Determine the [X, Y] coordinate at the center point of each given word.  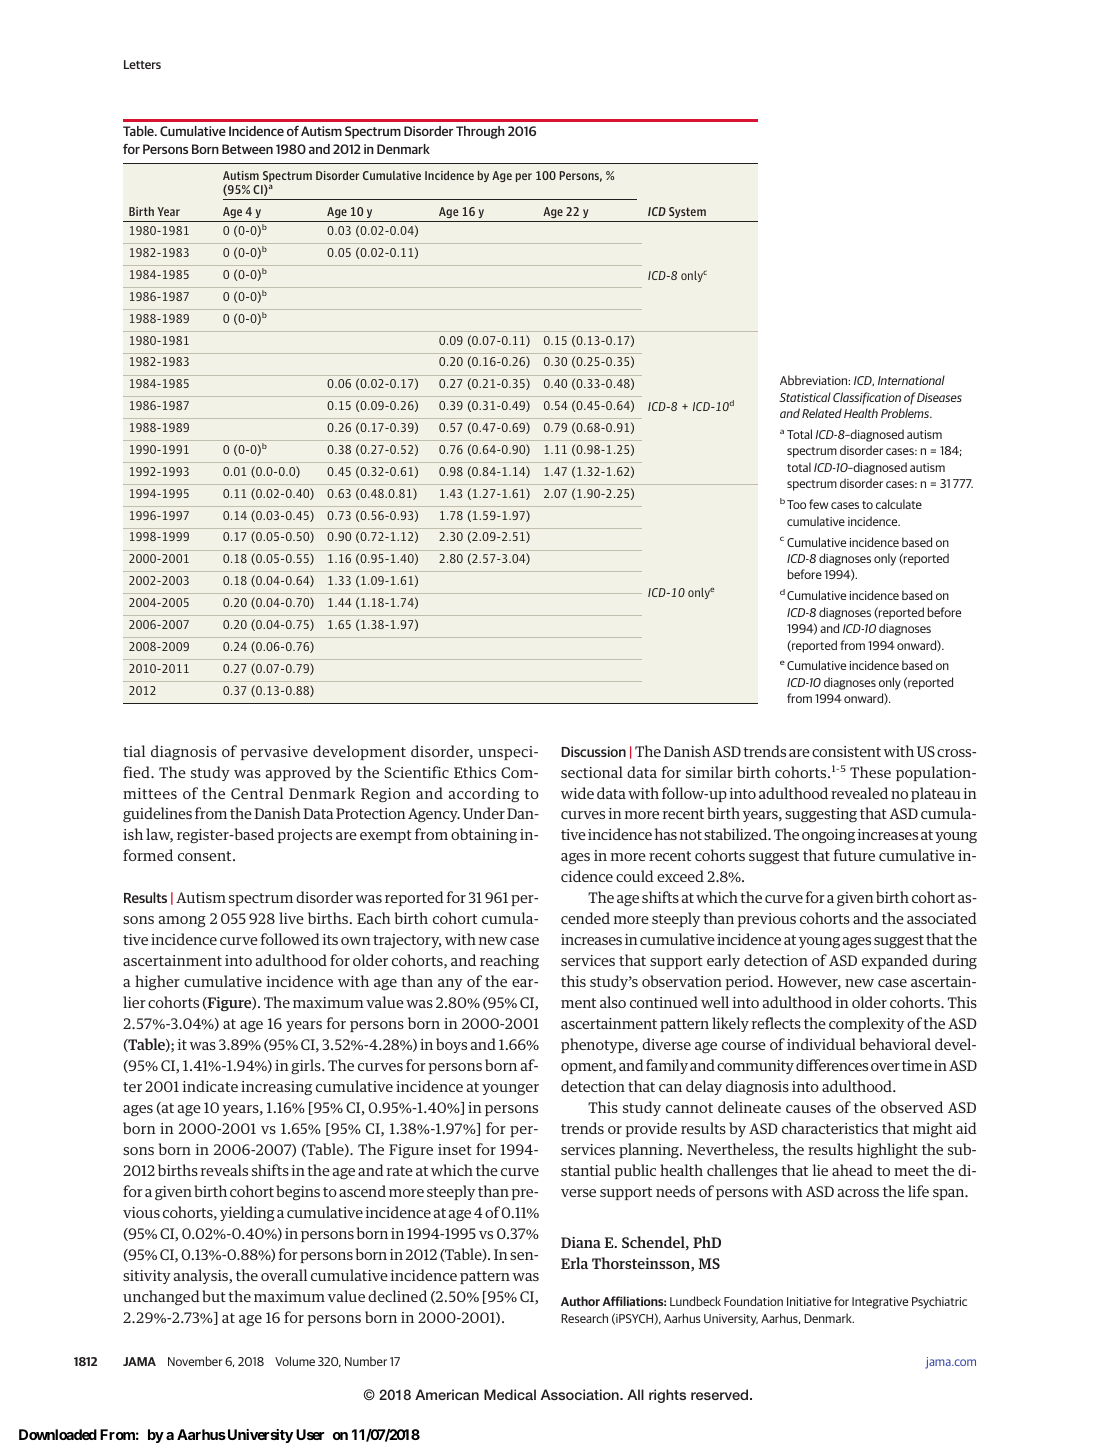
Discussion [593, 751]
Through [480, 132]
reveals [224, 1170]
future [854, 855]
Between [247, 149]
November [195, 1361]
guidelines [157, 815]
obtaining [484, 836]
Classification [867, 398]
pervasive [274, 753]
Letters [142, 64]
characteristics [830, 1128]
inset [455, 1149]
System [687, 212]
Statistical [805, 397]
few [818, 504]
